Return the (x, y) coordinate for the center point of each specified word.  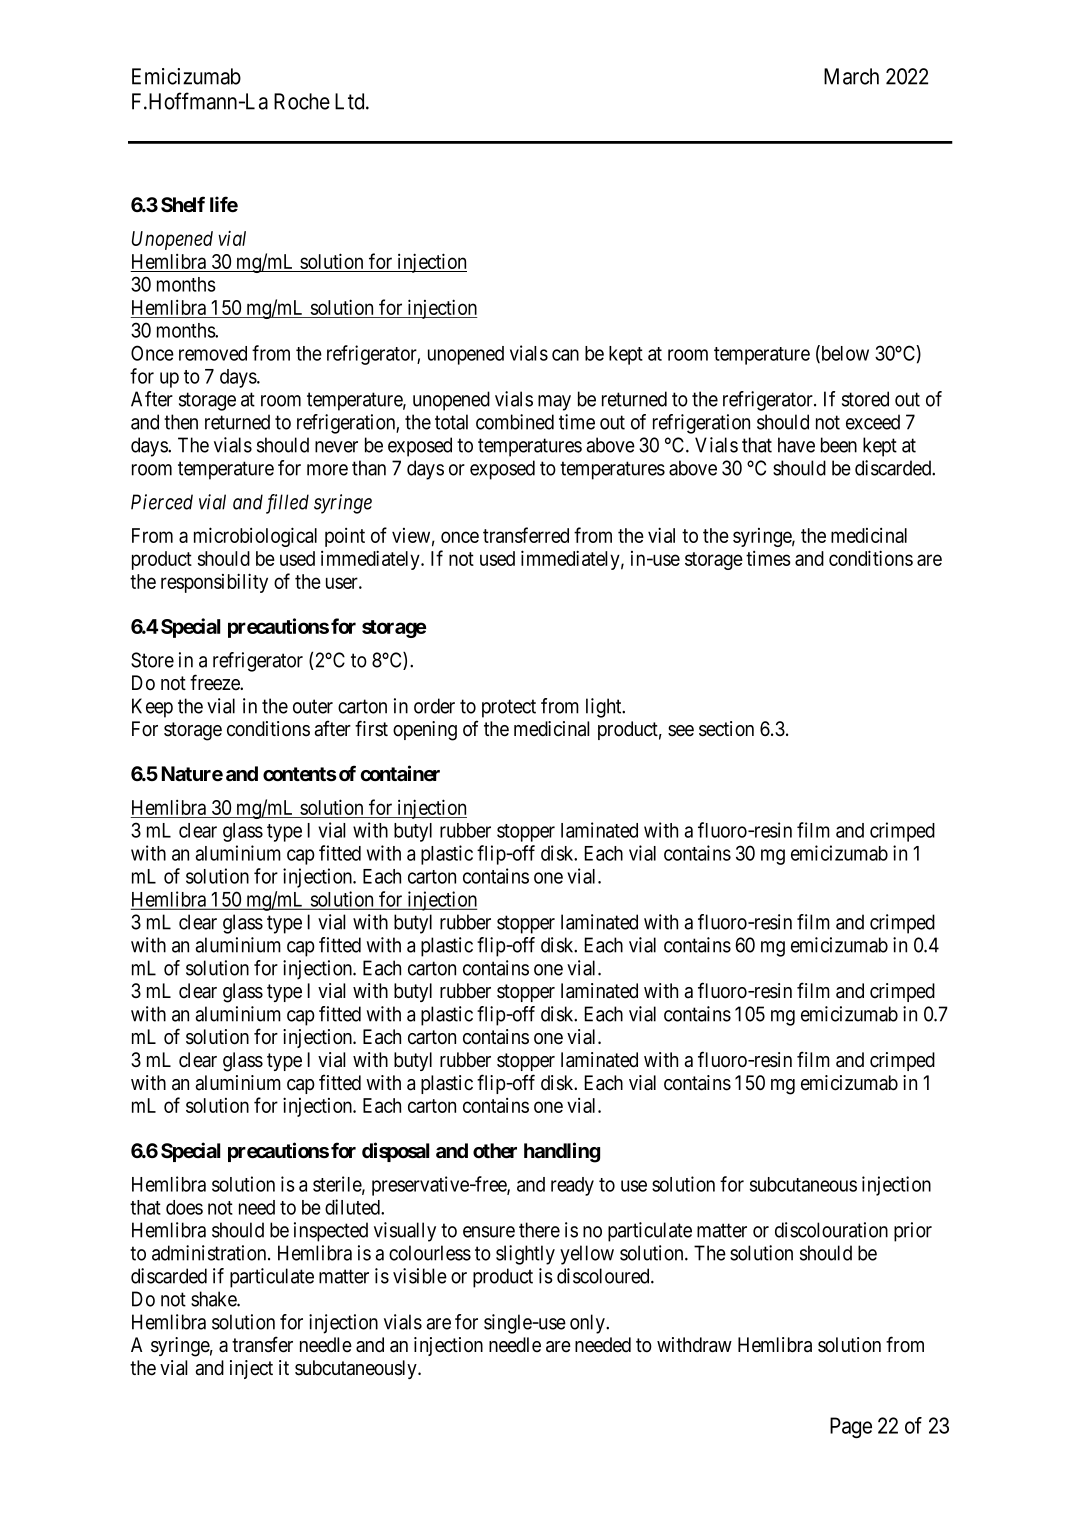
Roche (302, 101)
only (588, 1324)
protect (509, 708)
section (726, 729)
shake (214, 1299)
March (851, 76)
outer (313, 706)
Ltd (351, 101)
